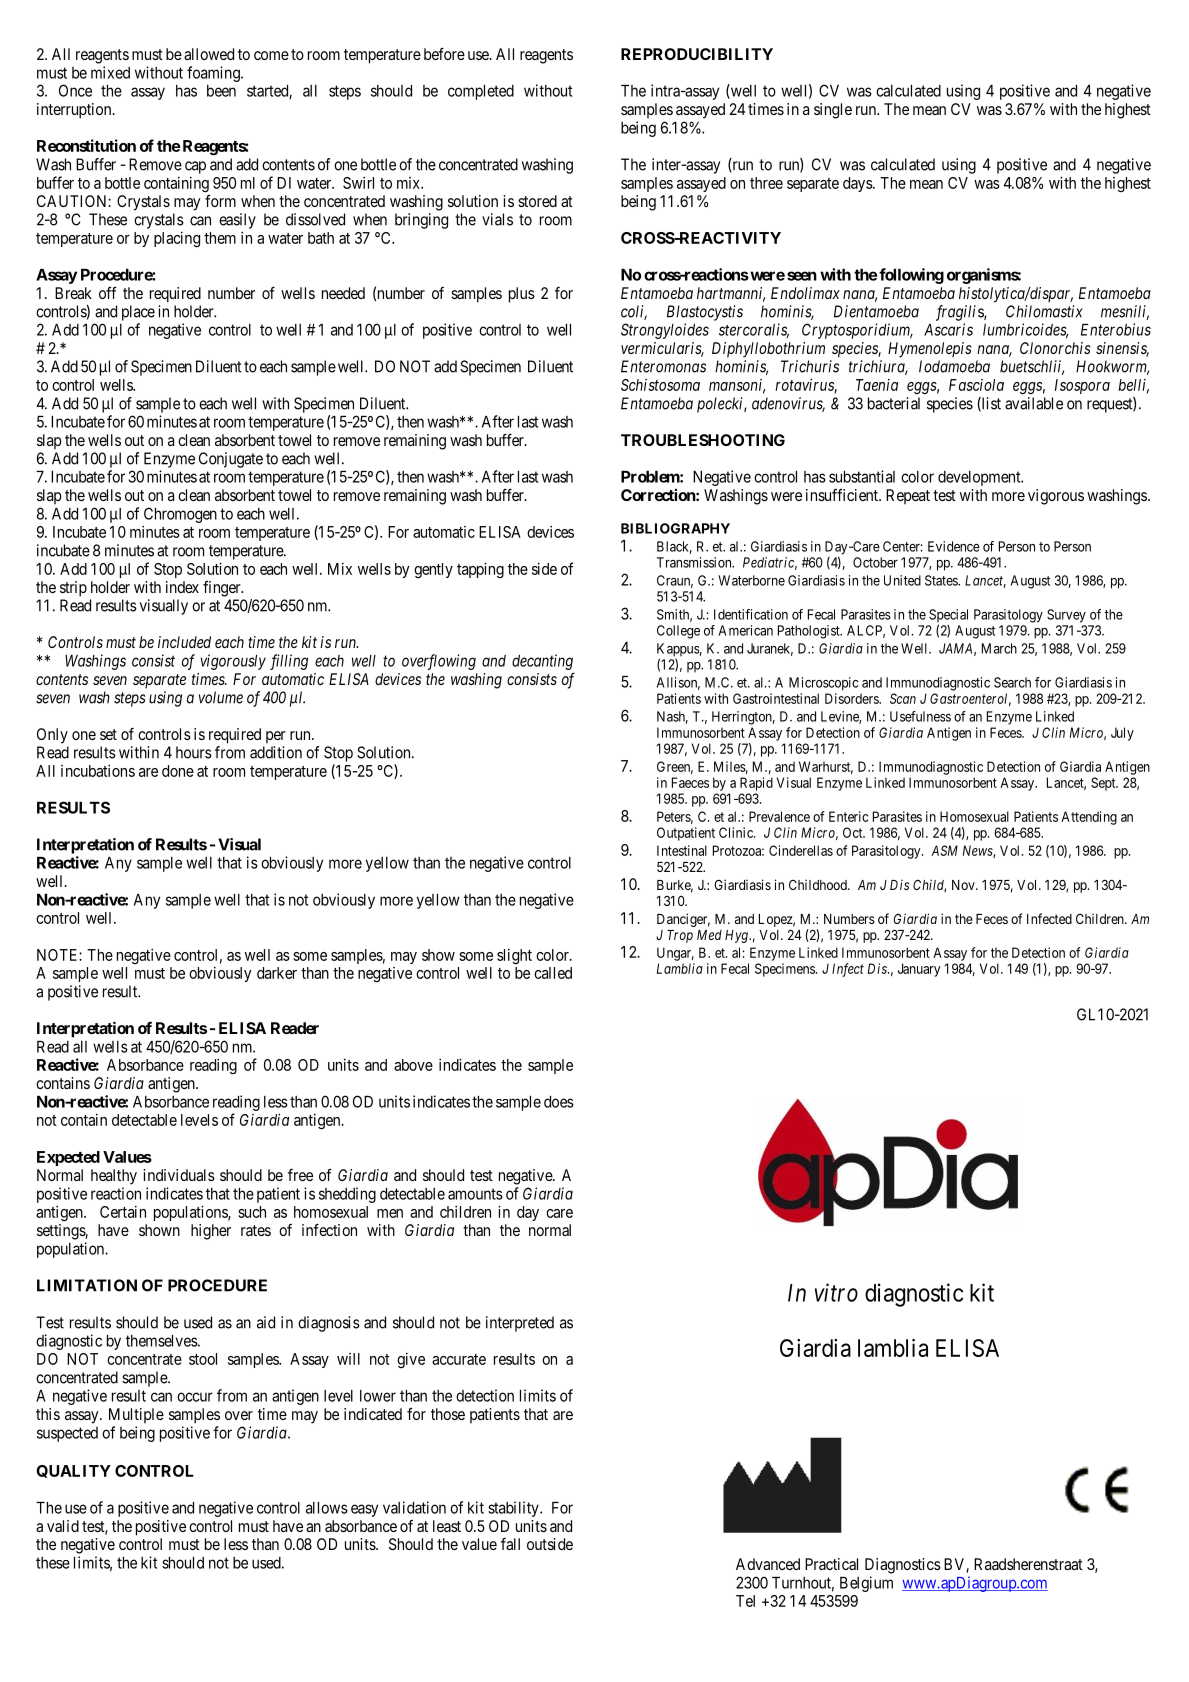 The height and width of the screenshot is (1682, 1189). What do you see at coordinates (510, 1544) in the screenshot?
I see `fall` at bounding box center [510, 1544].
